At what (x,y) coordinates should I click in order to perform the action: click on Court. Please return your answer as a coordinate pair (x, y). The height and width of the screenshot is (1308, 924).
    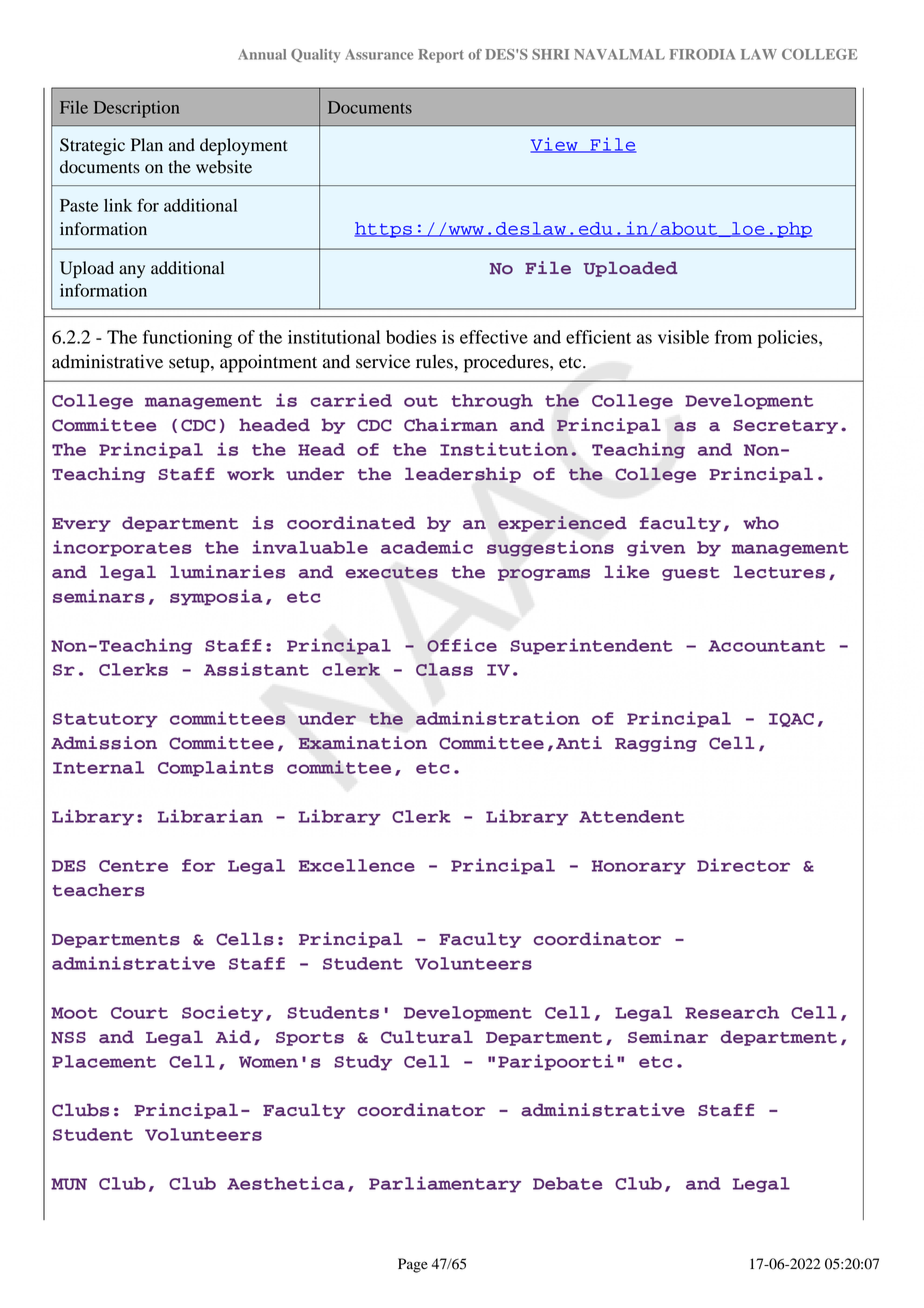
    Looking at the image, I should click on (139, 1013).
